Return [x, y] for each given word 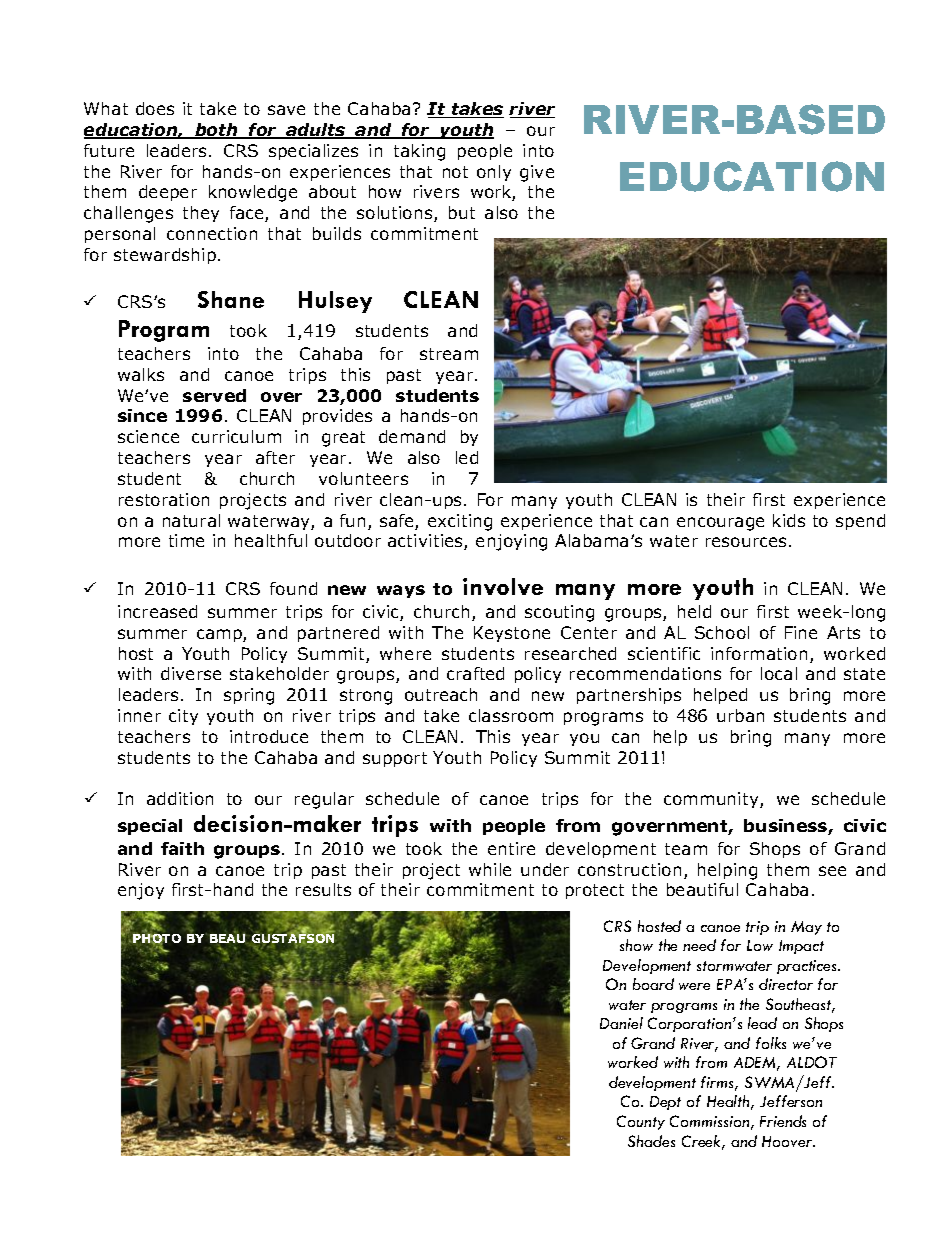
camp [220, 635]
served [214, 395]
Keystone [512, 634]
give [537, 173]
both [216, 131]
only [494, 173]
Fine [801, 632]
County [641, 1122]
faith [182, 848]
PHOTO [157, 938]
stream [449, 354]
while [490, 869]
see [832, 871]
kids [789, 520]
